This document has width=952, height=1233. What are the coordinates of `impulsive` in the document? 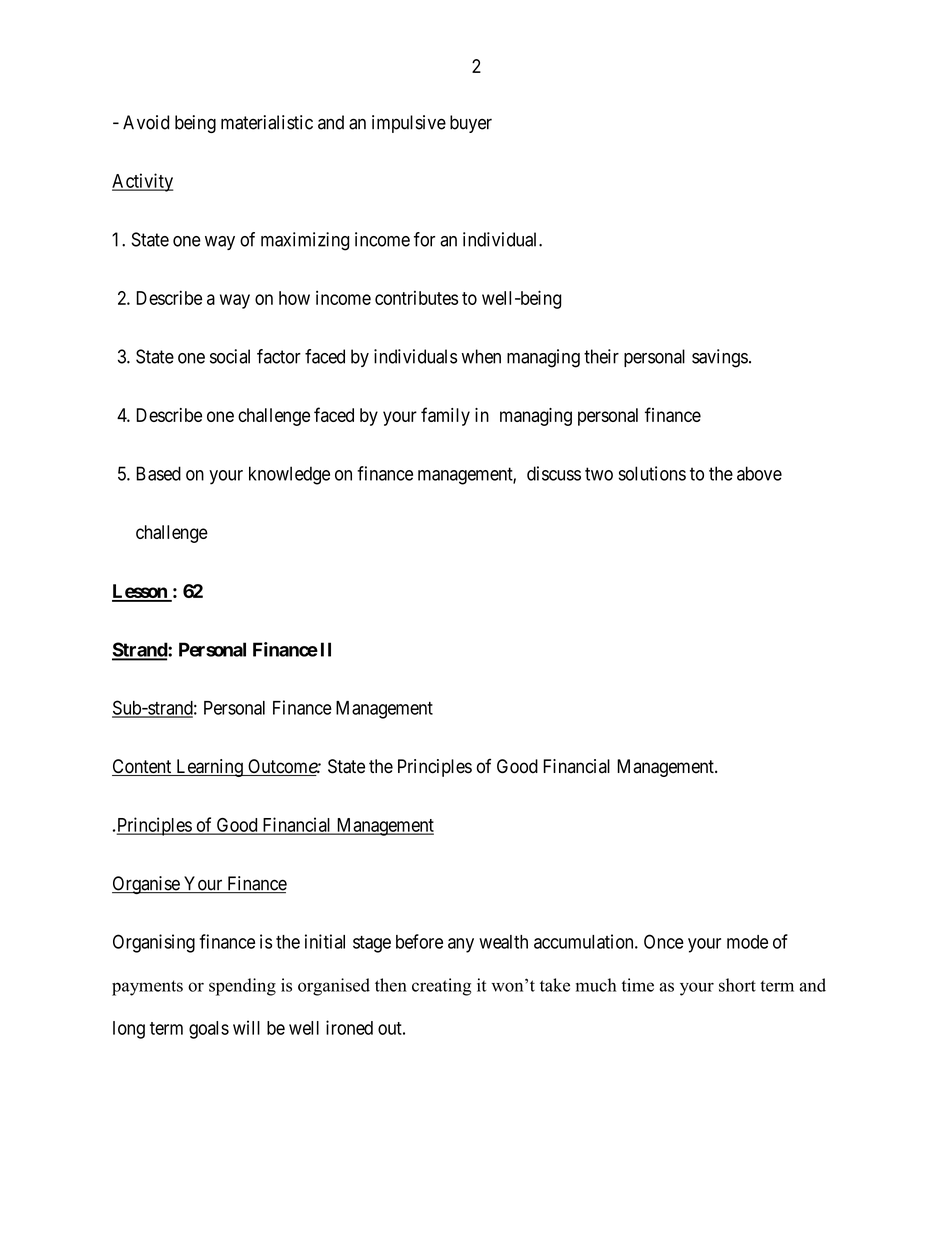 It's located at (409, 124).
